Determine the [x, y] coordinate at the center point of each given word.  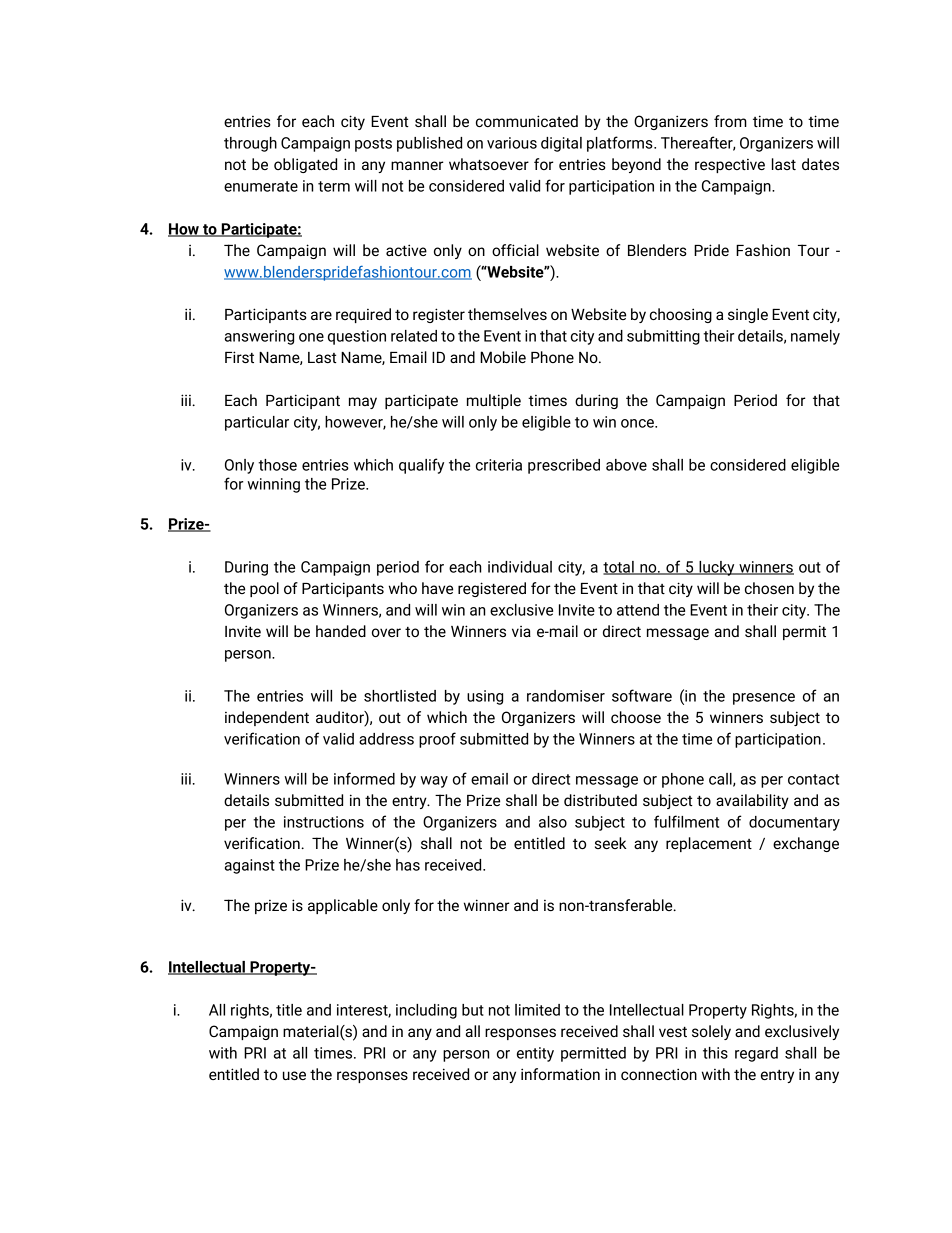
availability [752, 801]
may [363, 403]
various [512, 143]
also [553, 822]
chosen [769, 588]
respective [730, 166]
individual [520, 567]
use [294, 1075]
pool [264, 589]
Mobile [503, 357]
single [748, 315]
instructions [324, 822]
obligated [305, 165]
